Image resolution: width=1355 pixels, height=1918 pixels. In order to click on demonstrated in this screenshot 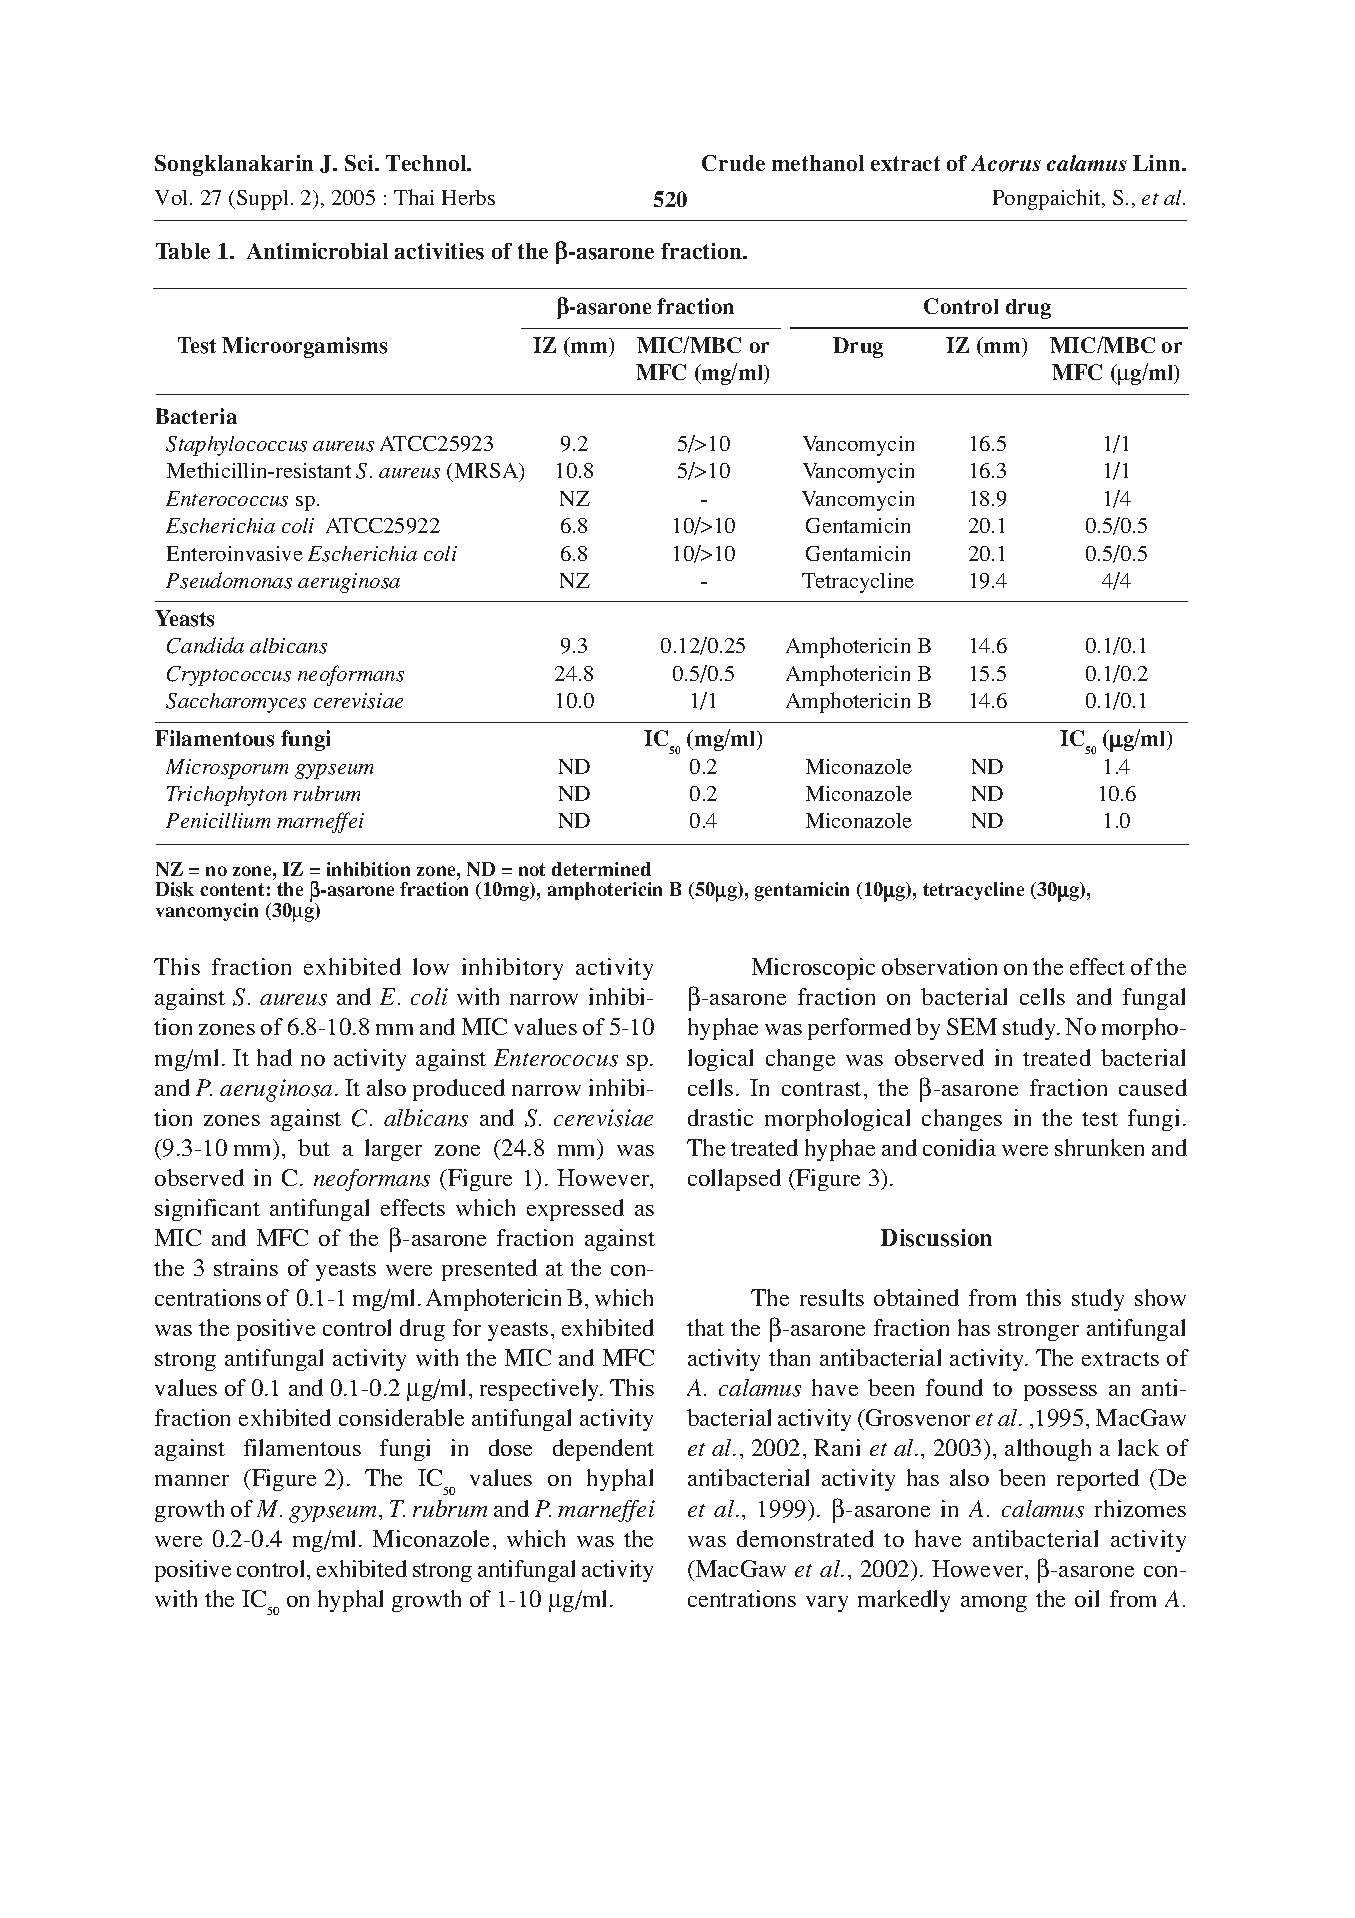, I will do `click(805, 1538)`.
